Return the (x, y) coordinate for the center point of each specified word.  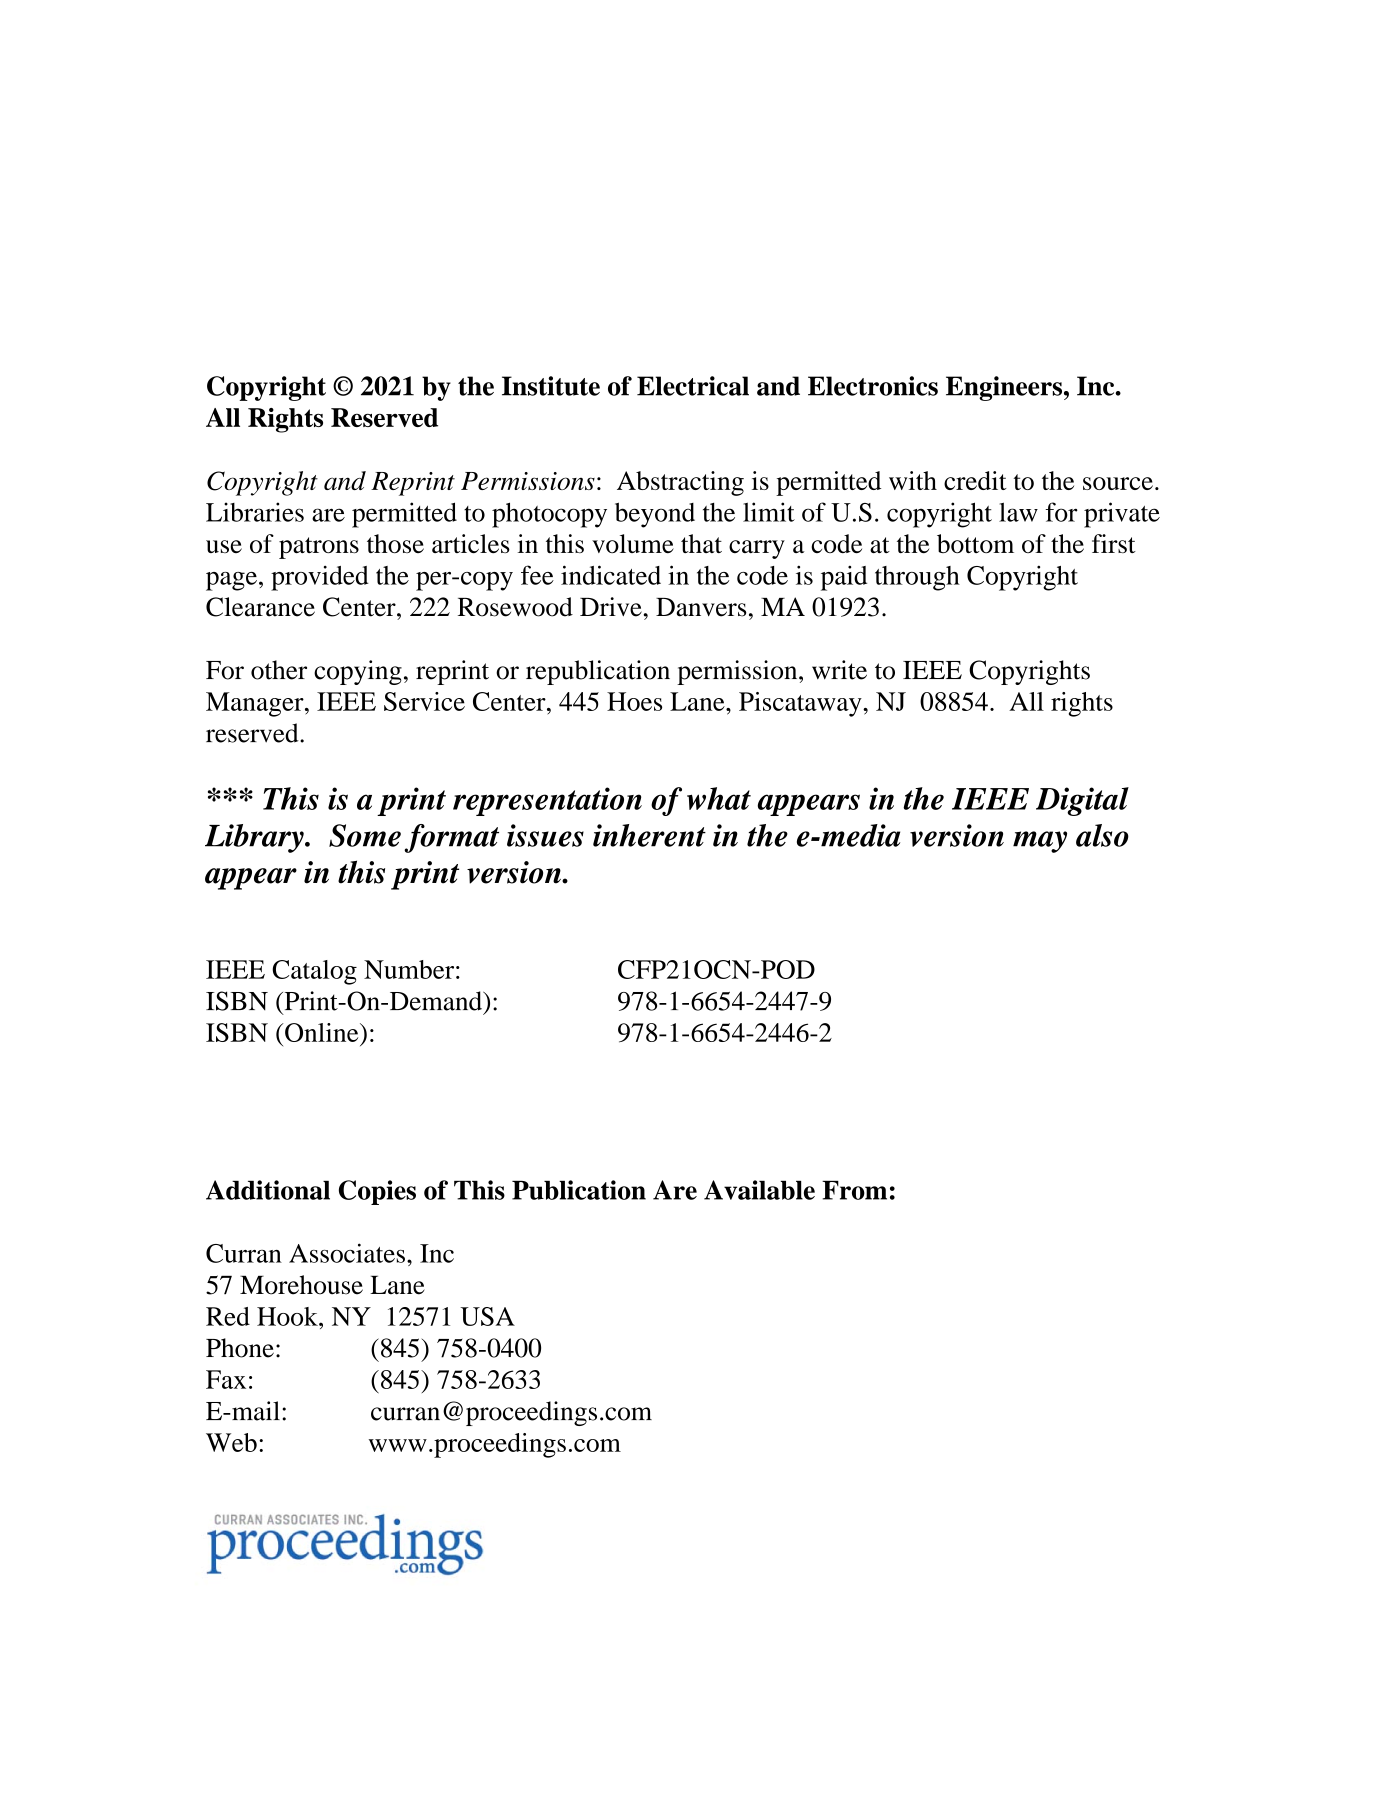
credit (975, 480)
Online (322, 1032)
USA (487, 1316)
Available (759, 1190)
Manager (256, 704)
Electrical (693, 386)
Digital (1082, 801)
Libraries (255, 512)
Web (231, 1442)
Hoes (634, 701)
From (854, 1190)
